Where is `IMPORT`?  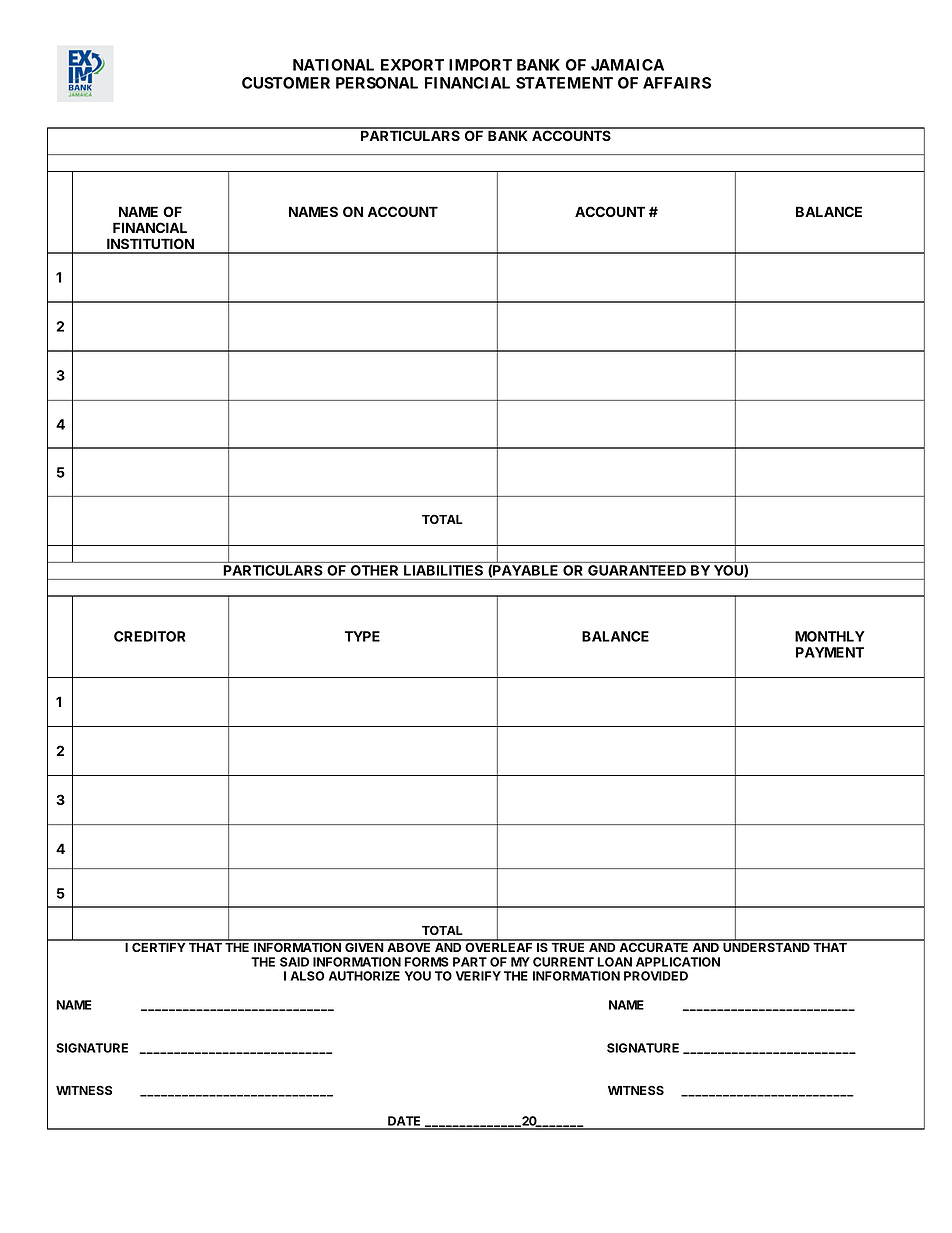 IMPORT is located at coordinates (480, 65).
